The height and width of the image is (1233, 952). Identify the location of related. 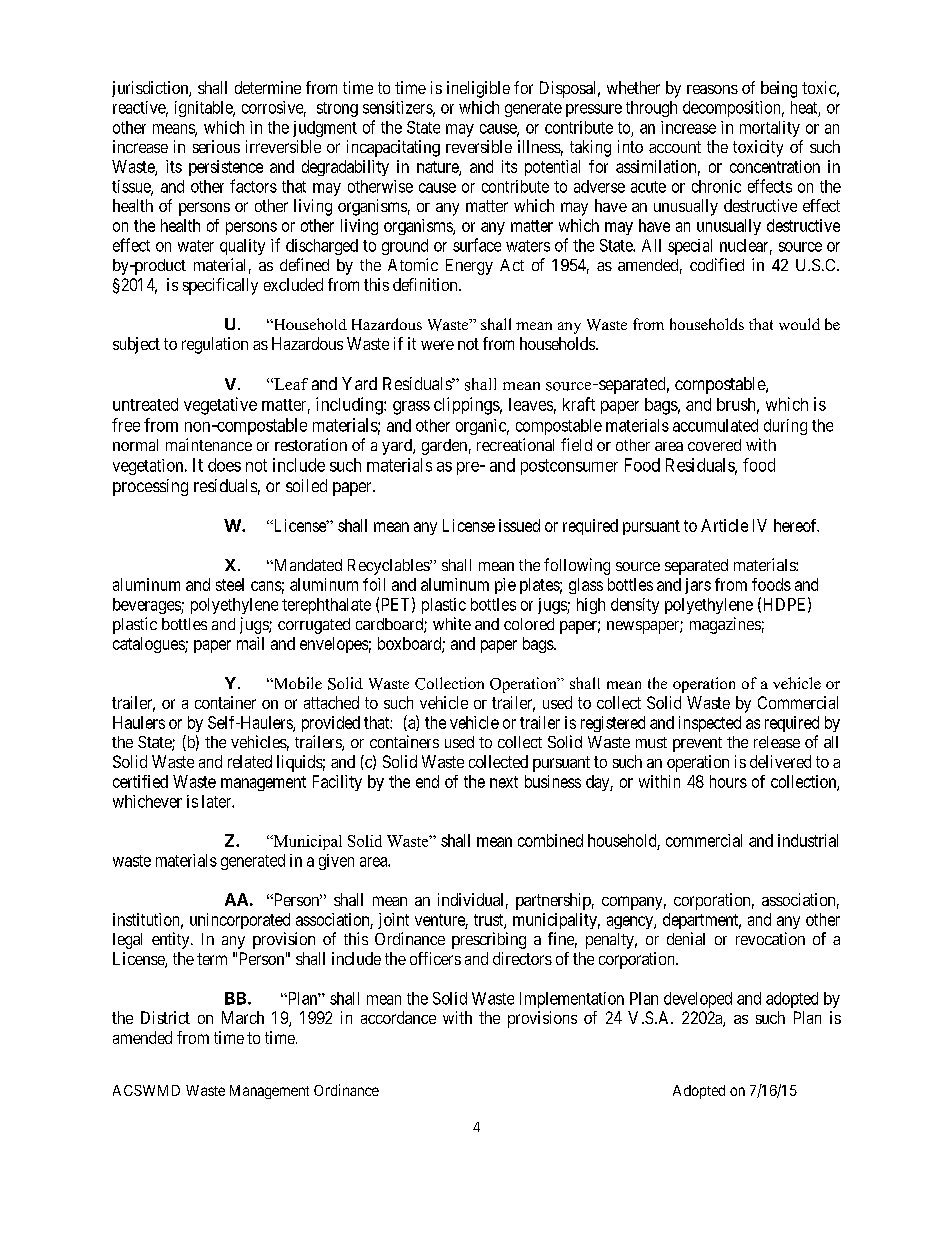
(250, 761).
